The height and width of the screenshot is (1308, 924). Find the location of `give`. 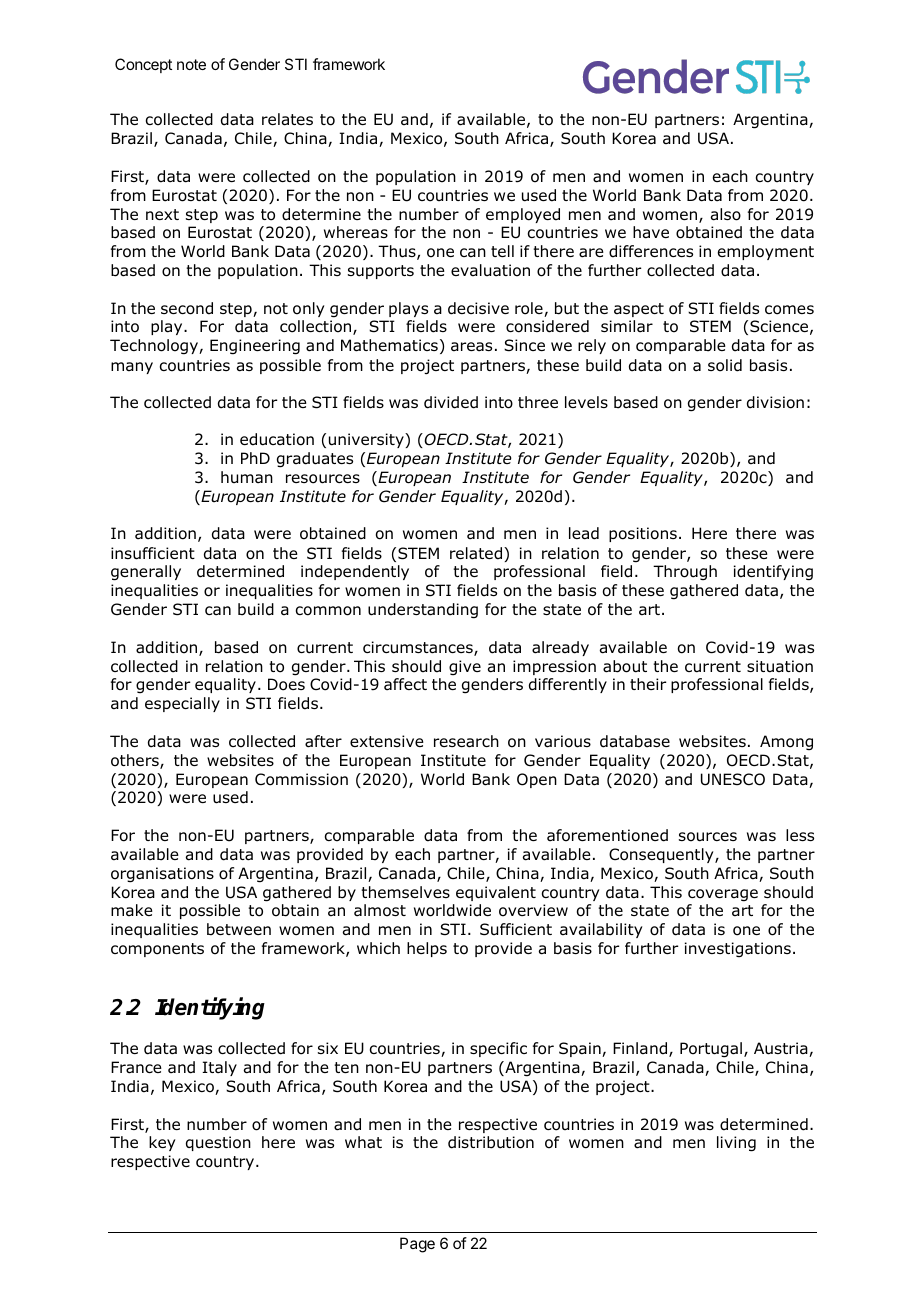

give is located at coordinates (465, 667).
